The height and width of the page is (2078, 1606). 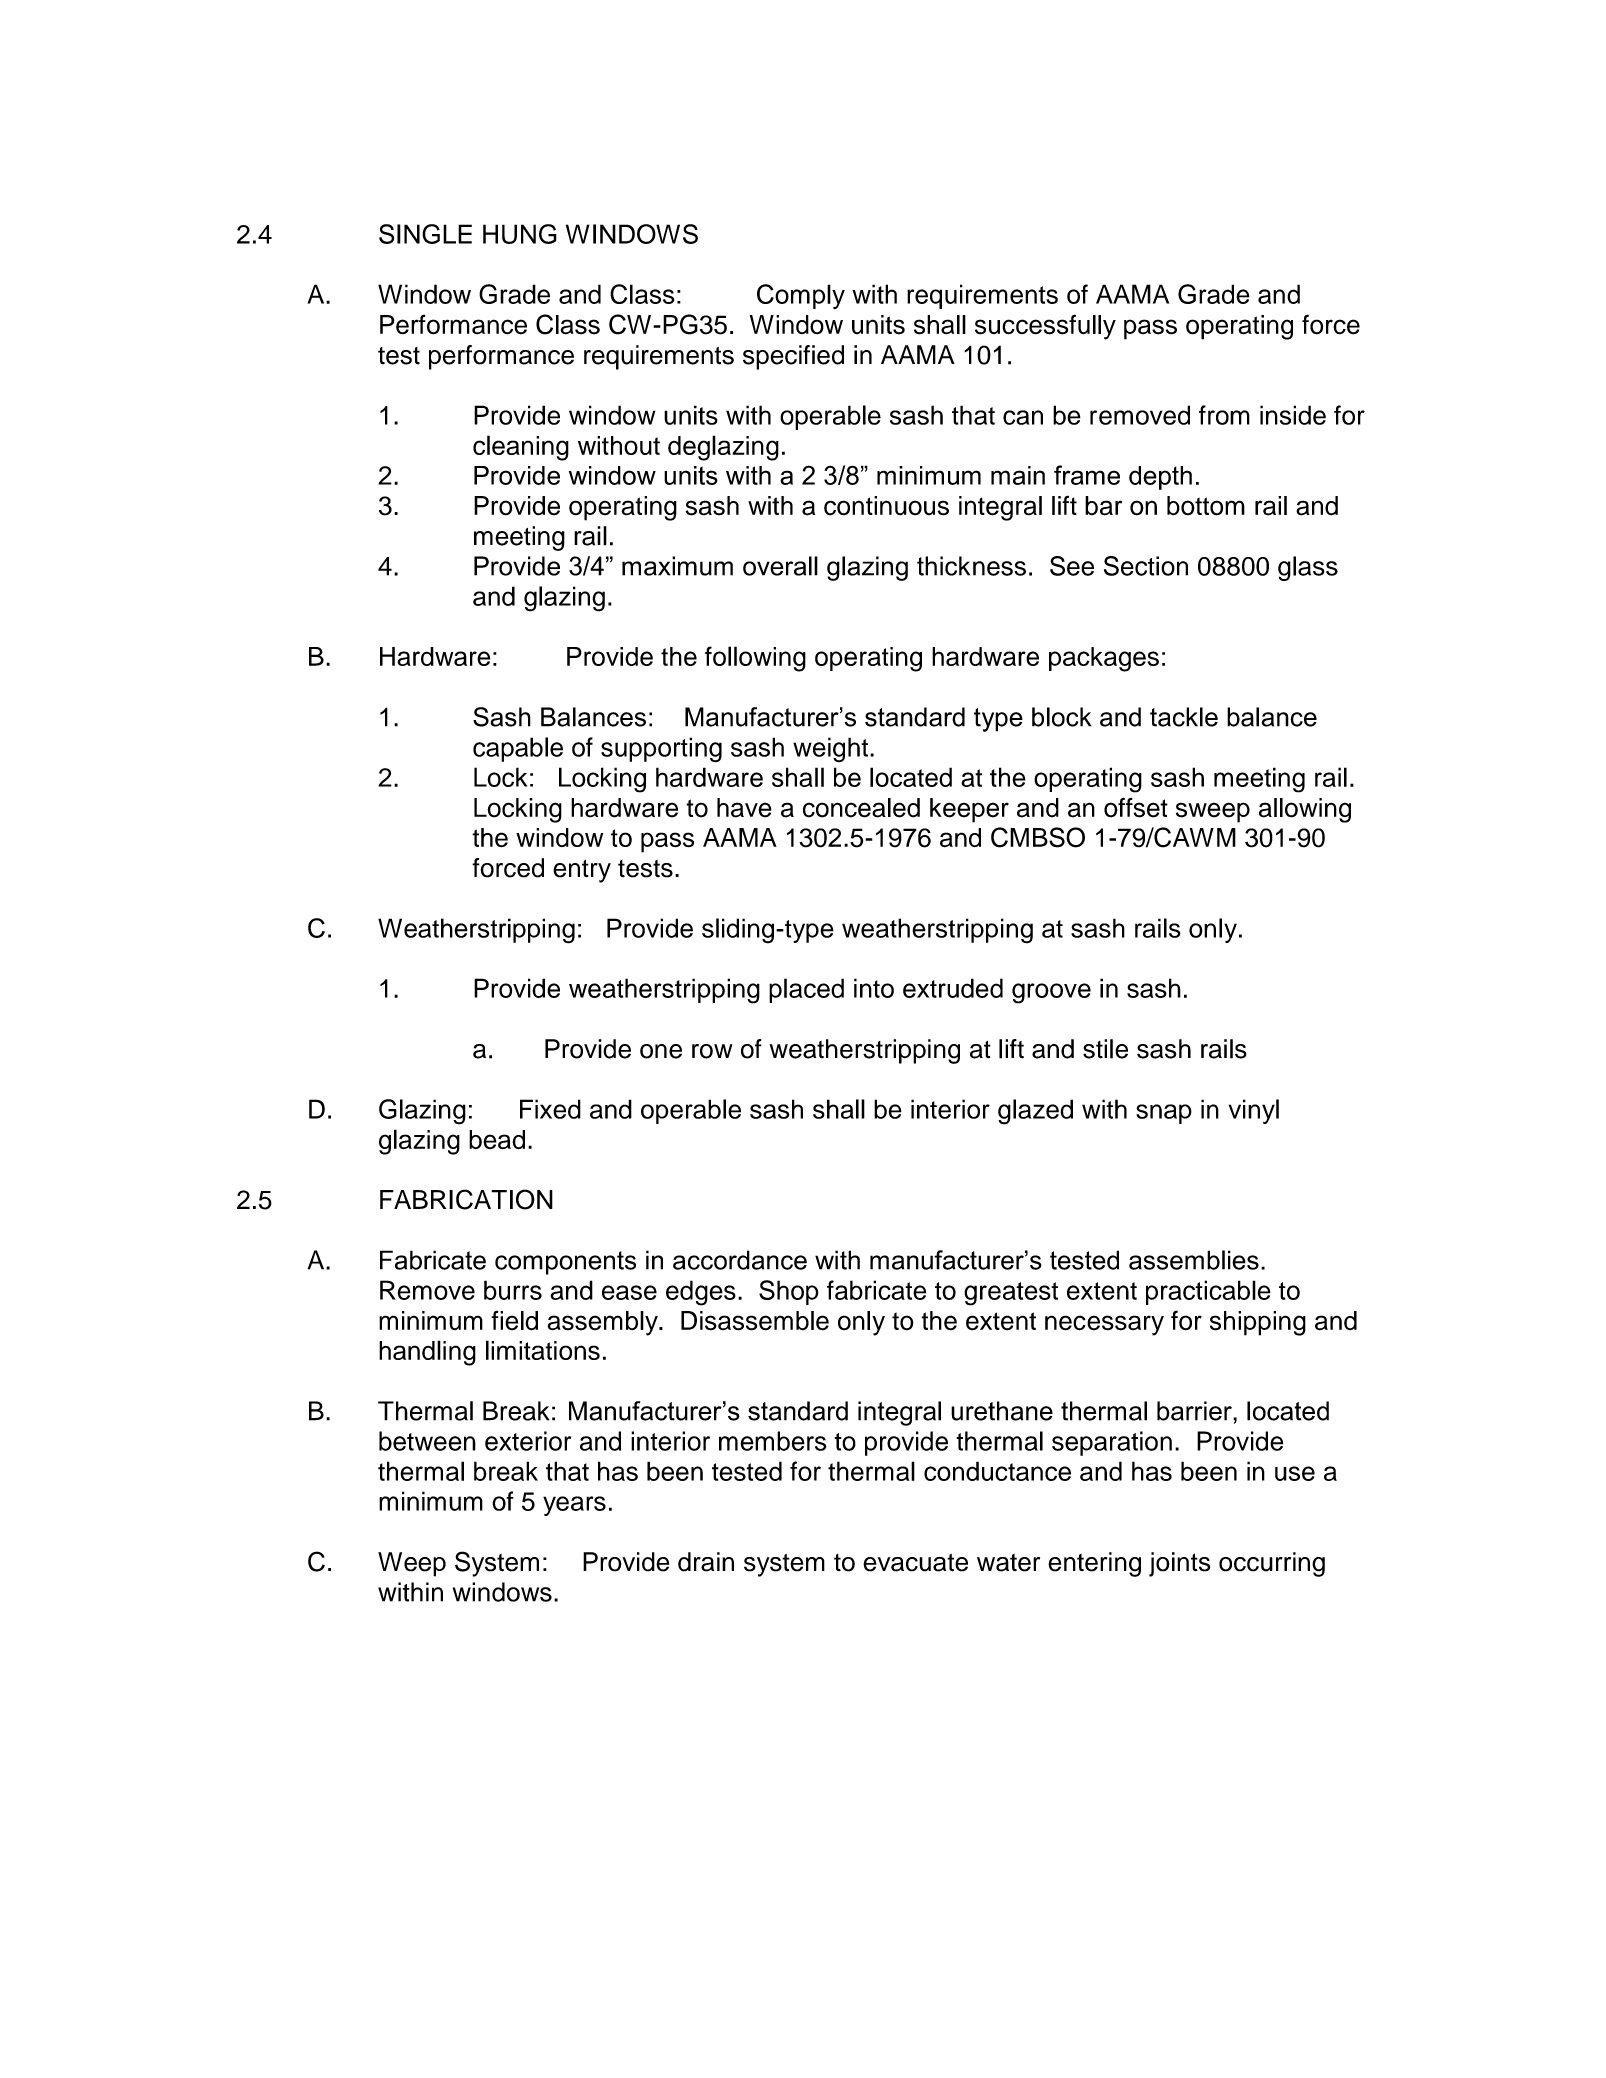 I want to click on Section, so click(x=1146, y=566).
